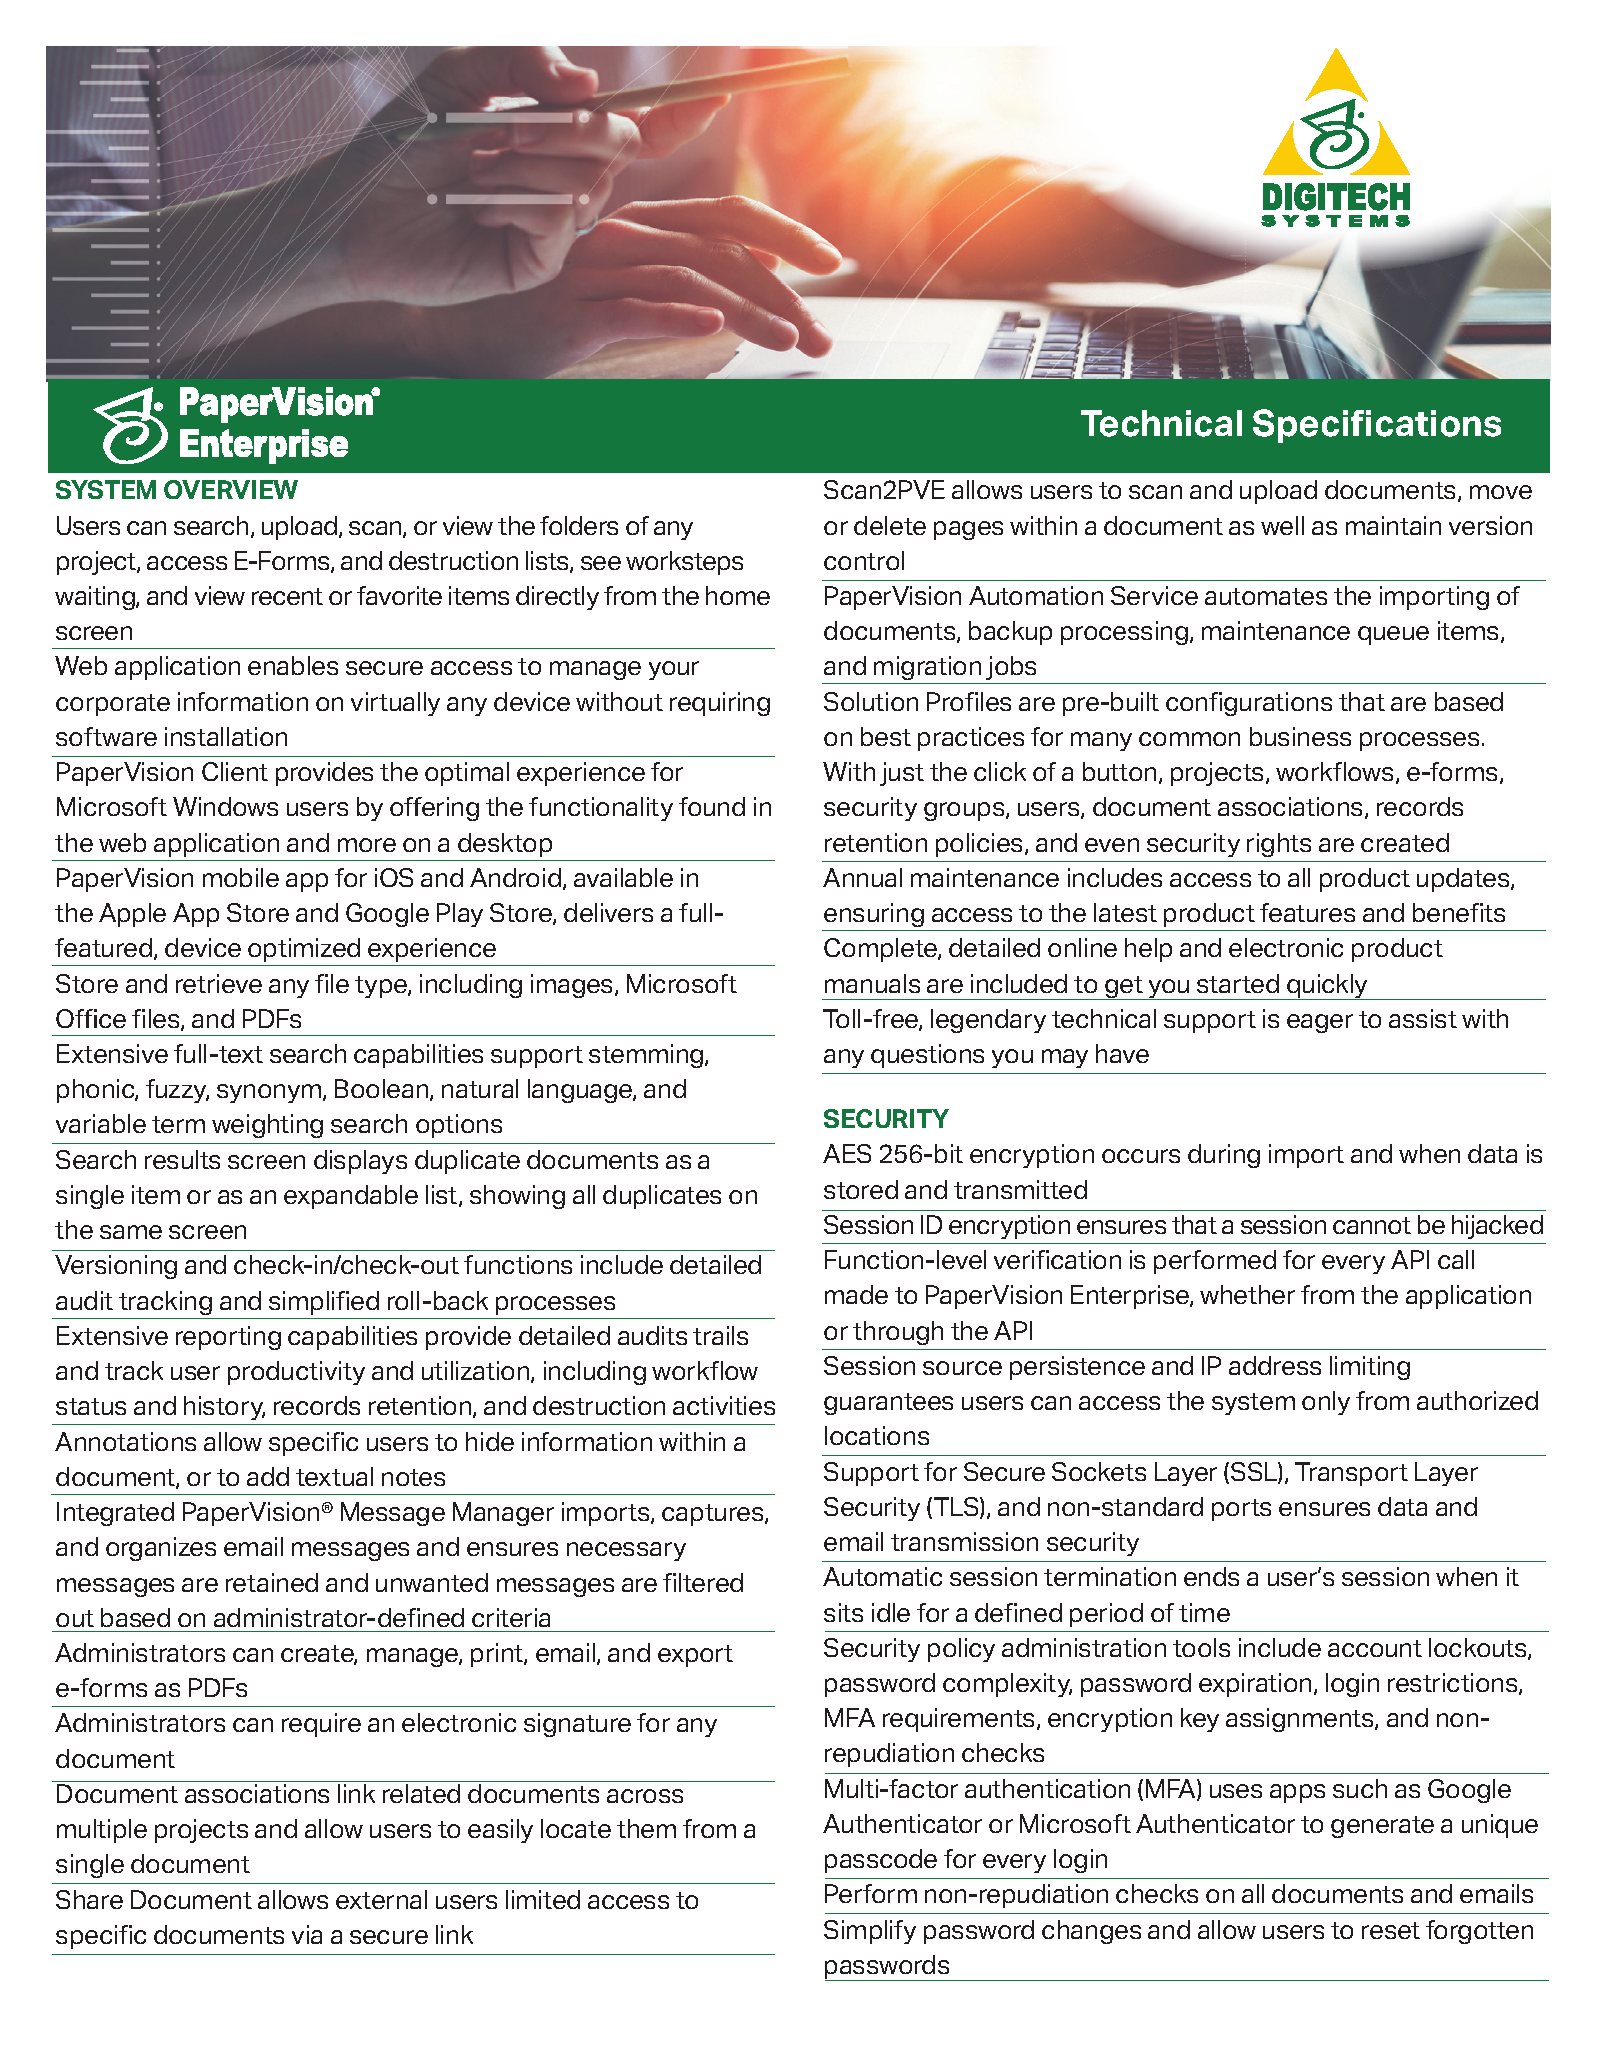 Image resolution: width=1597 pixels, height=2067 pixels. What do you see at coordinates (1282, 525) in the screenshot?
I see `well` at bounding box center [1282, 525].
